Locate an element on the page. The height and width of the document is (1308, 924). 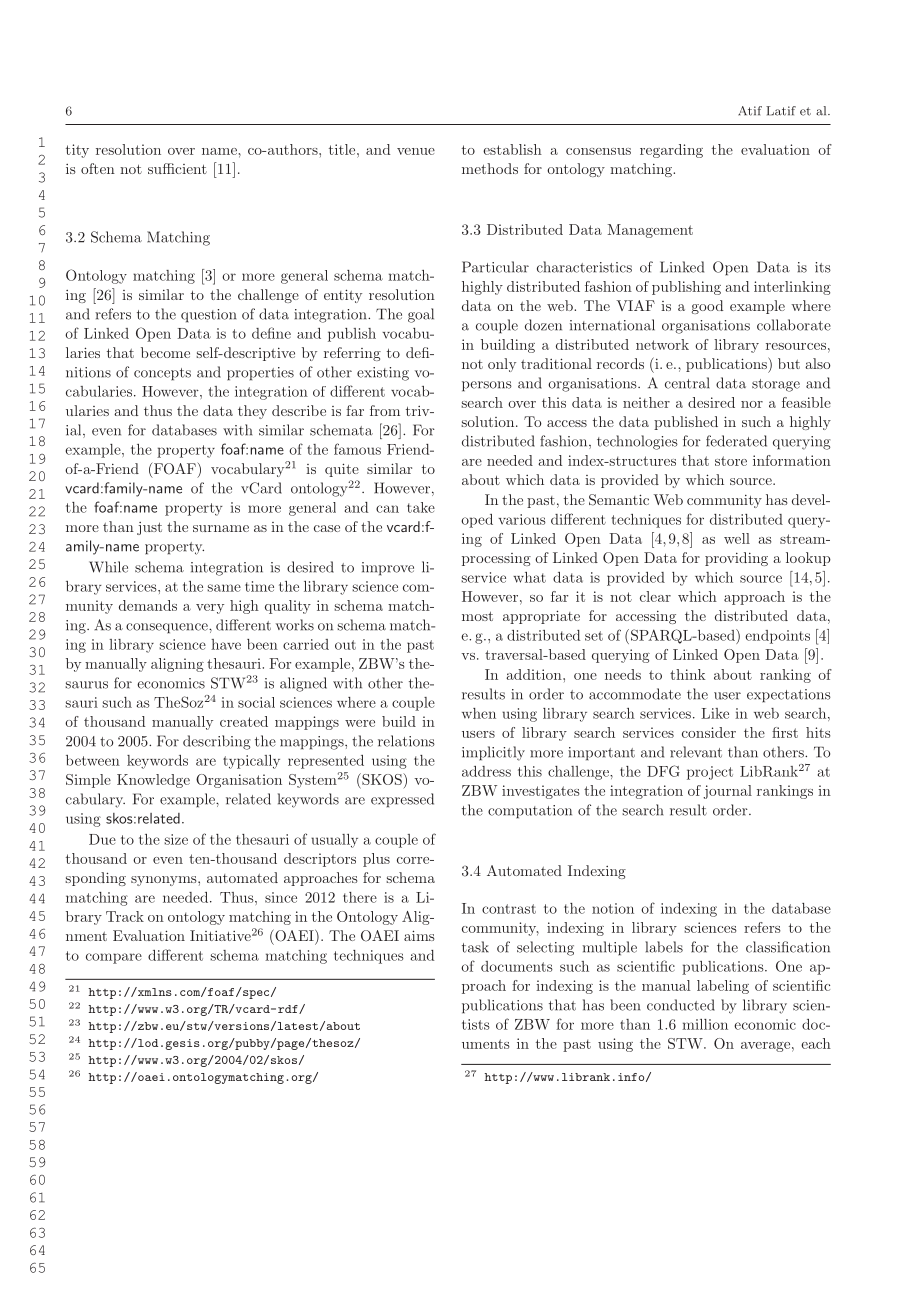
providing is located at coordinates (736, 559).
